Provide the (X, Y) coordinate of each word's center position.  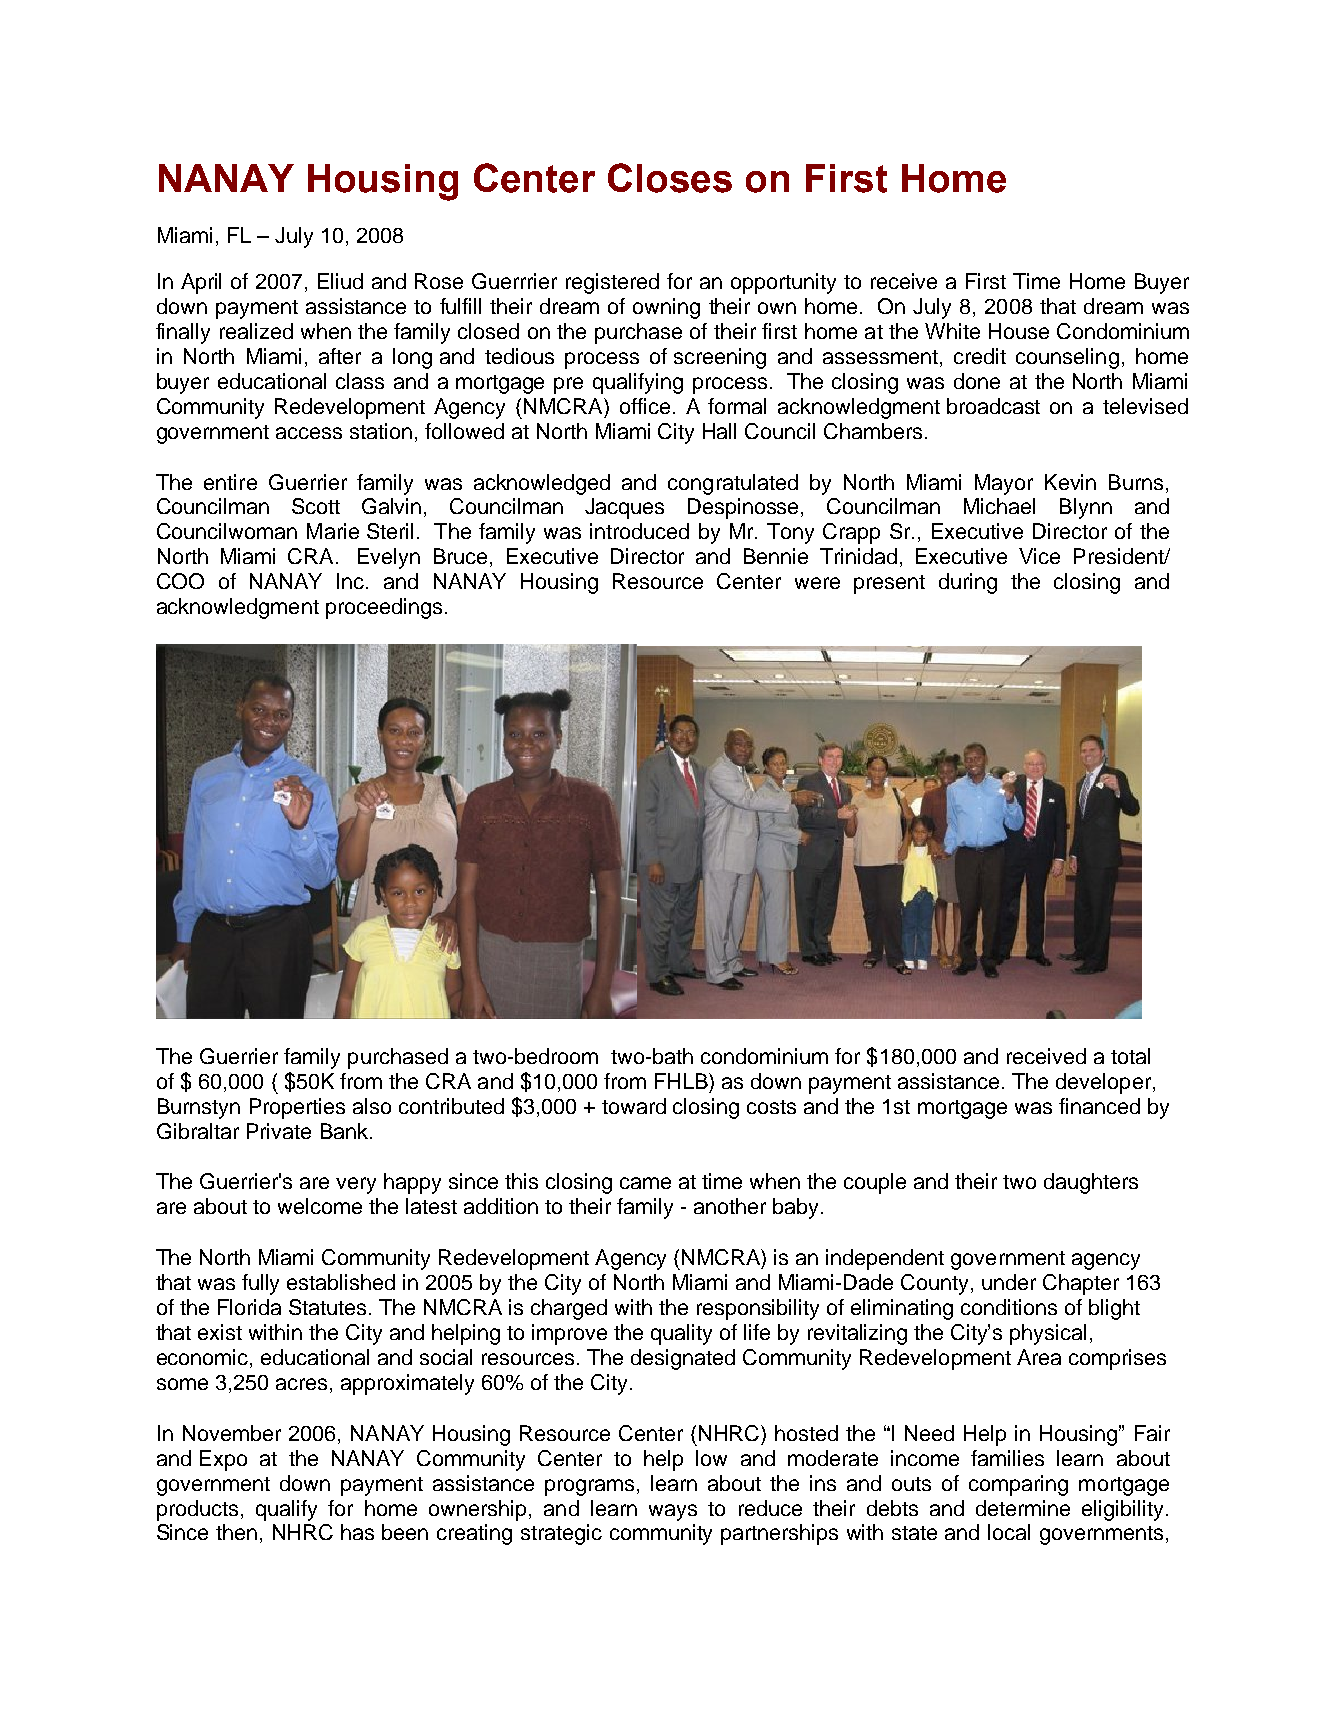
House (1019, 331)
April (201, 283)
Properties (297, 1108)
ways (673, 1512)
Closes (670, 178)
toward (634, 1106)
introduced (639, 531)
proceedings (384, 608)
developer (1103, 1083)
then (236, 1532)
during (968, 583)
